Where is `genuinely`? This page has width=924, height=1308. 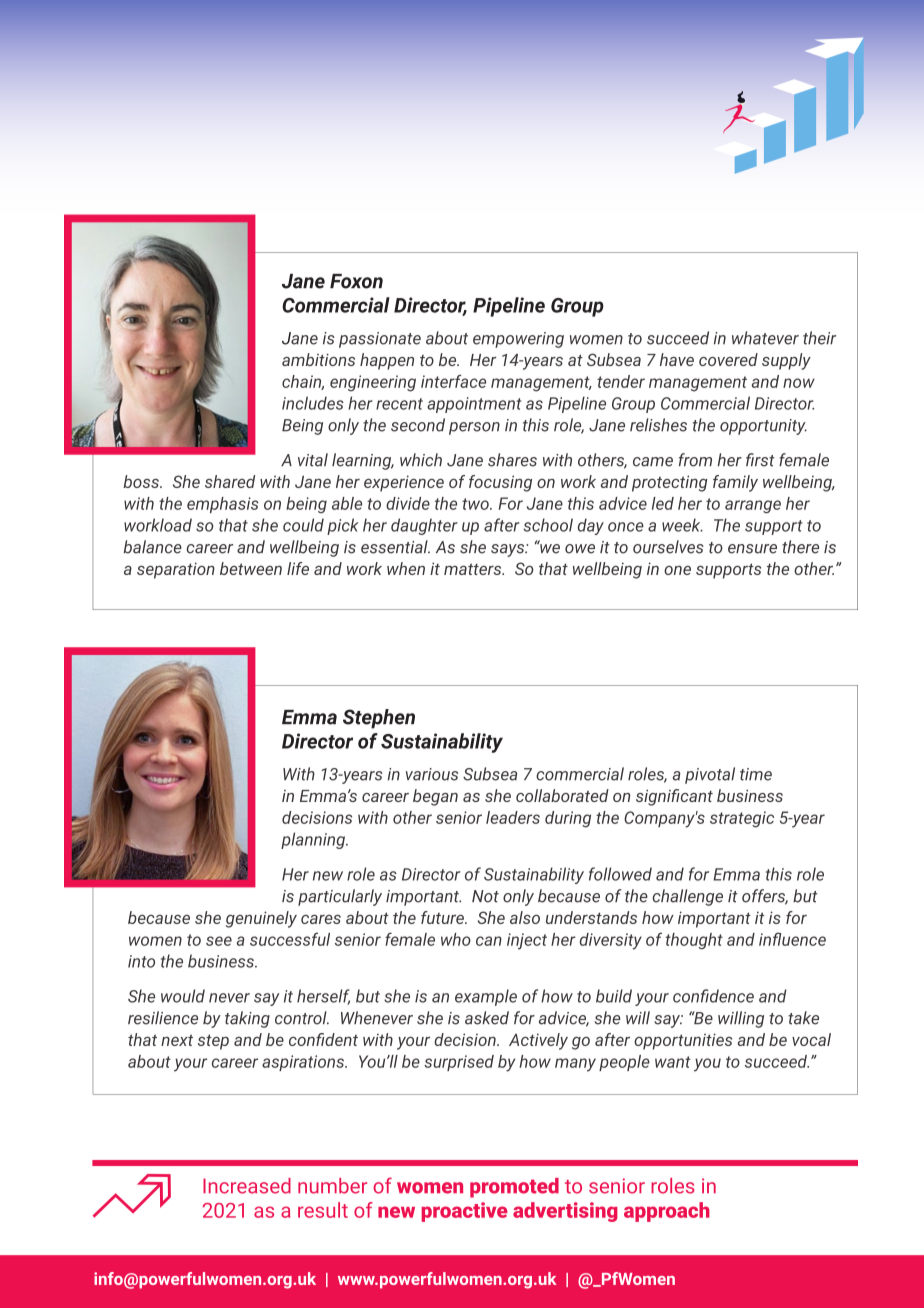
genuinely is located at coordinates (261, 919).
